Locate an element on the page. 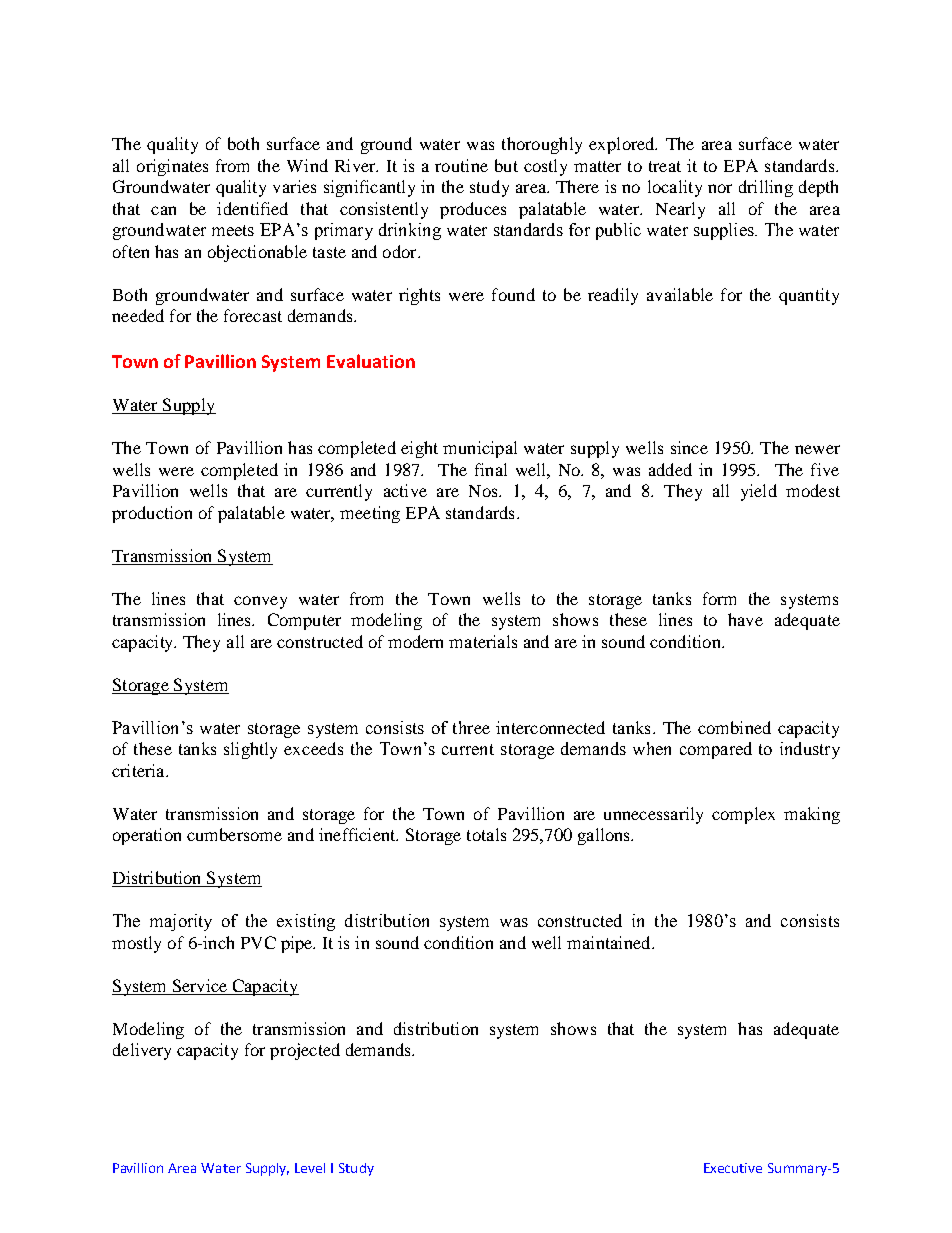 The image size is (952, 1233). Level is located at coordinates (310, 1168).
